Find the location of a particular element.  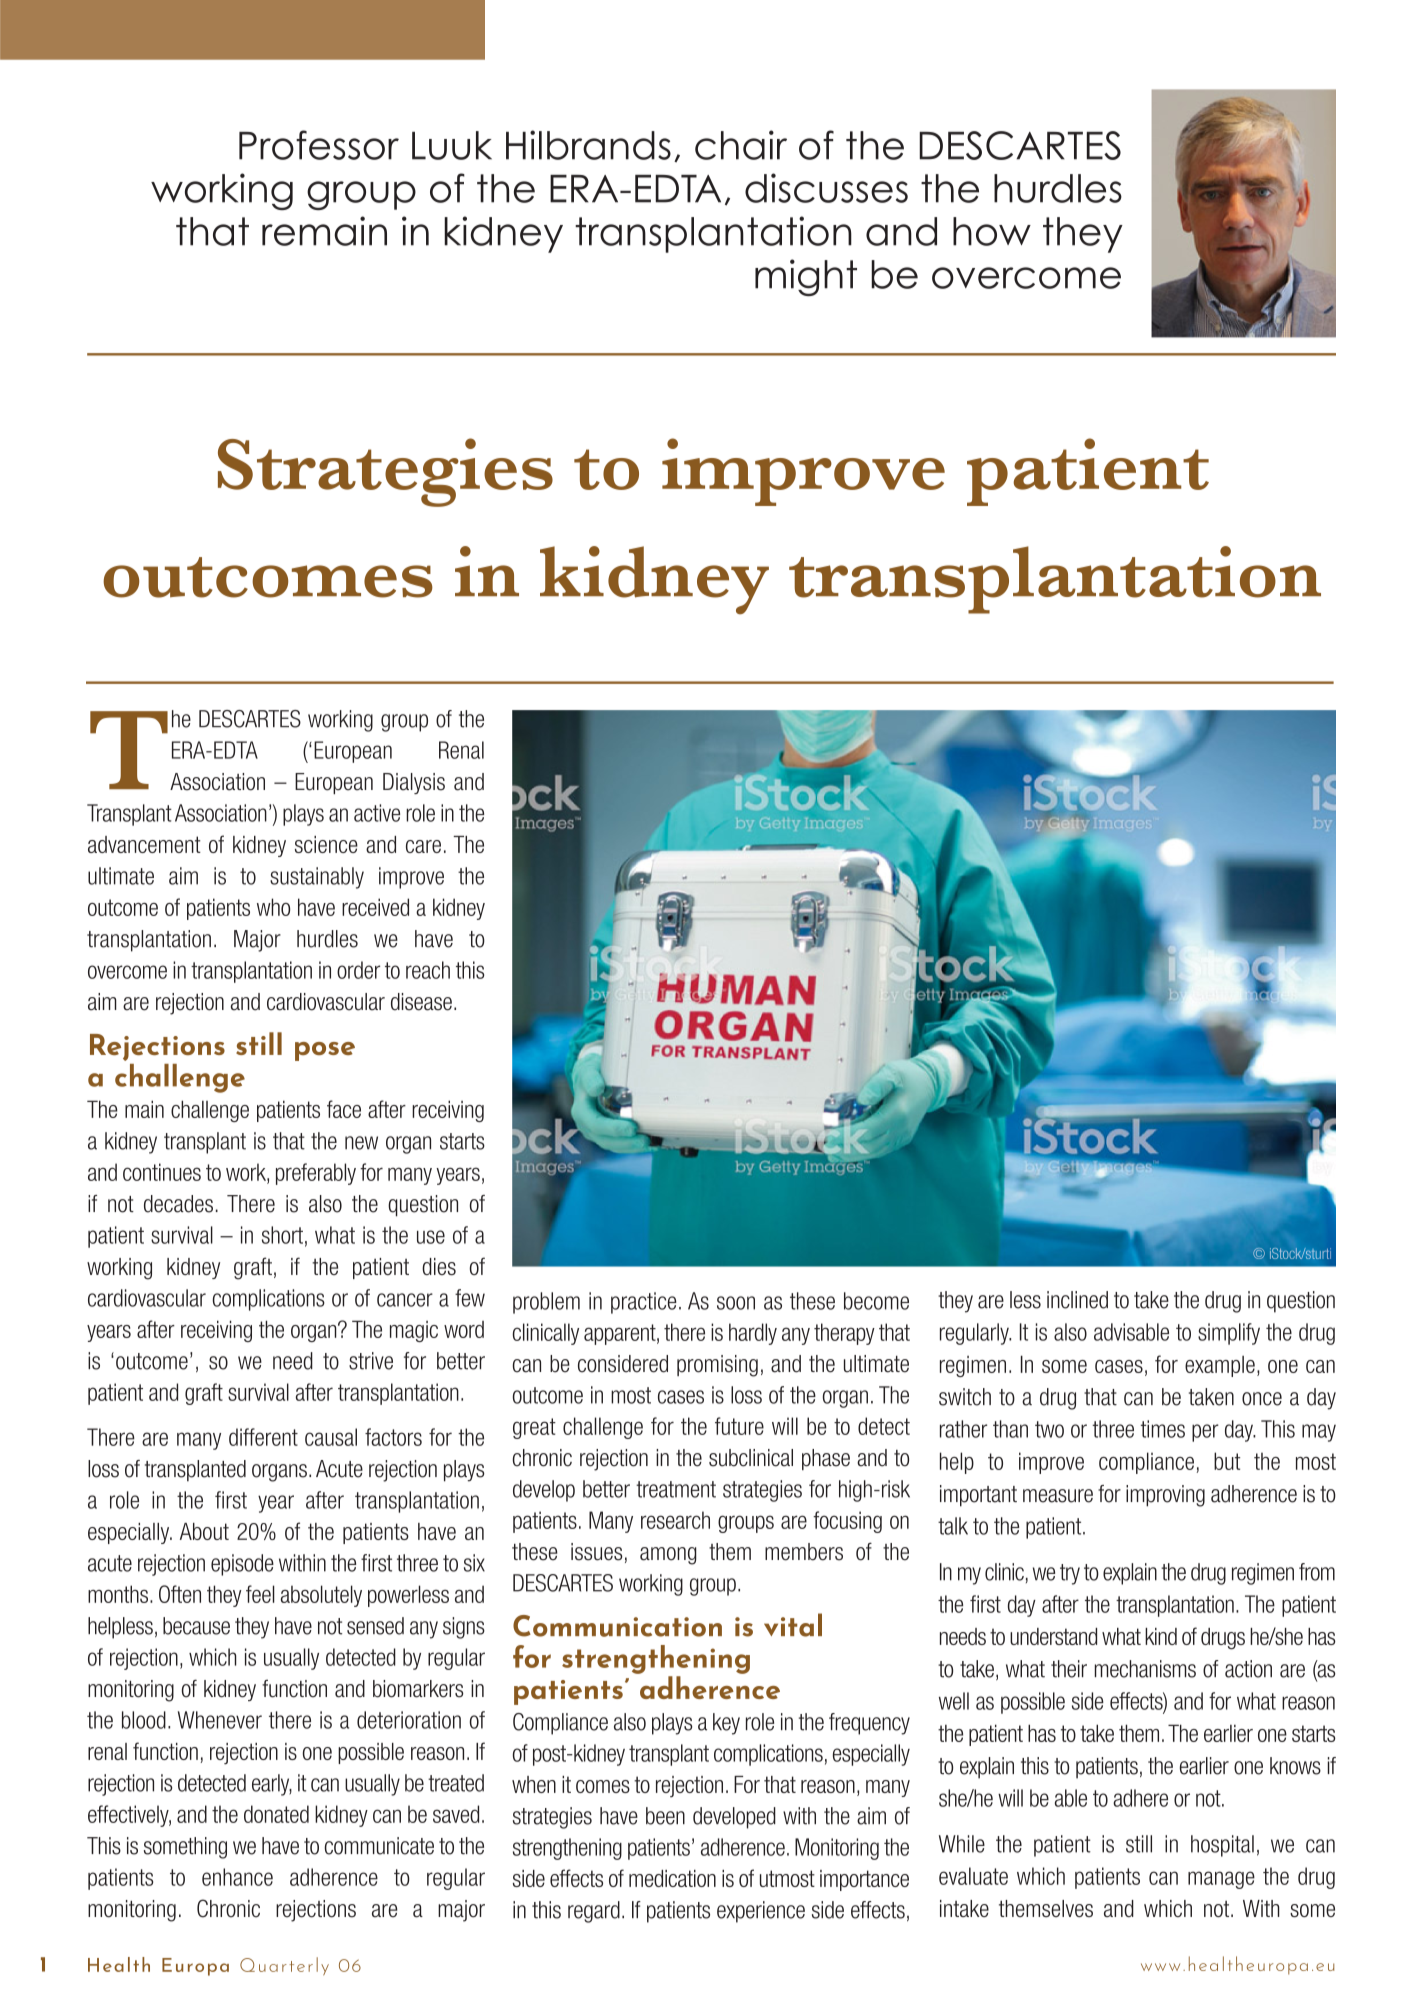

care is located at coordinates (423, 846).
